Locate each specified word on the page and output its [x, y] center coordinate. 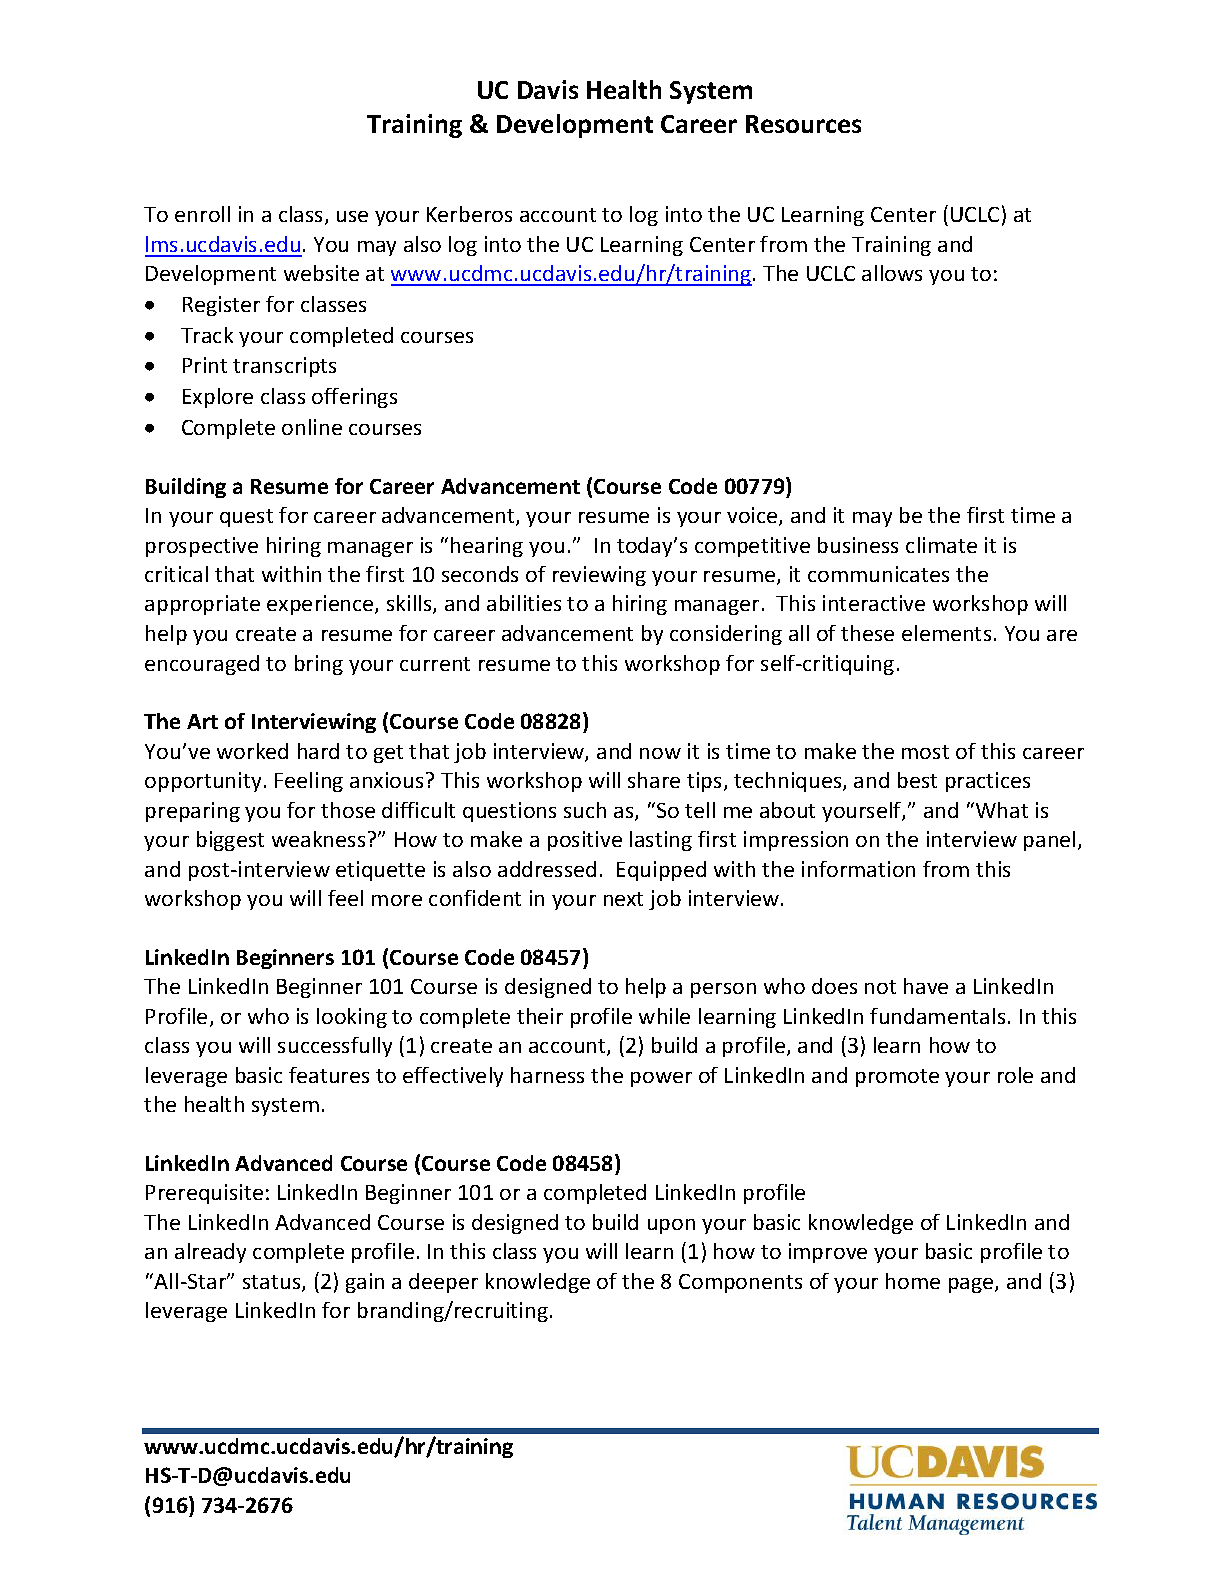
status [273, 1283]
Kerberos [469, 214]
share [654, 780]
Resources [803, 124]
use [352, 216]
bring [319, 665]
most [925, 752]
